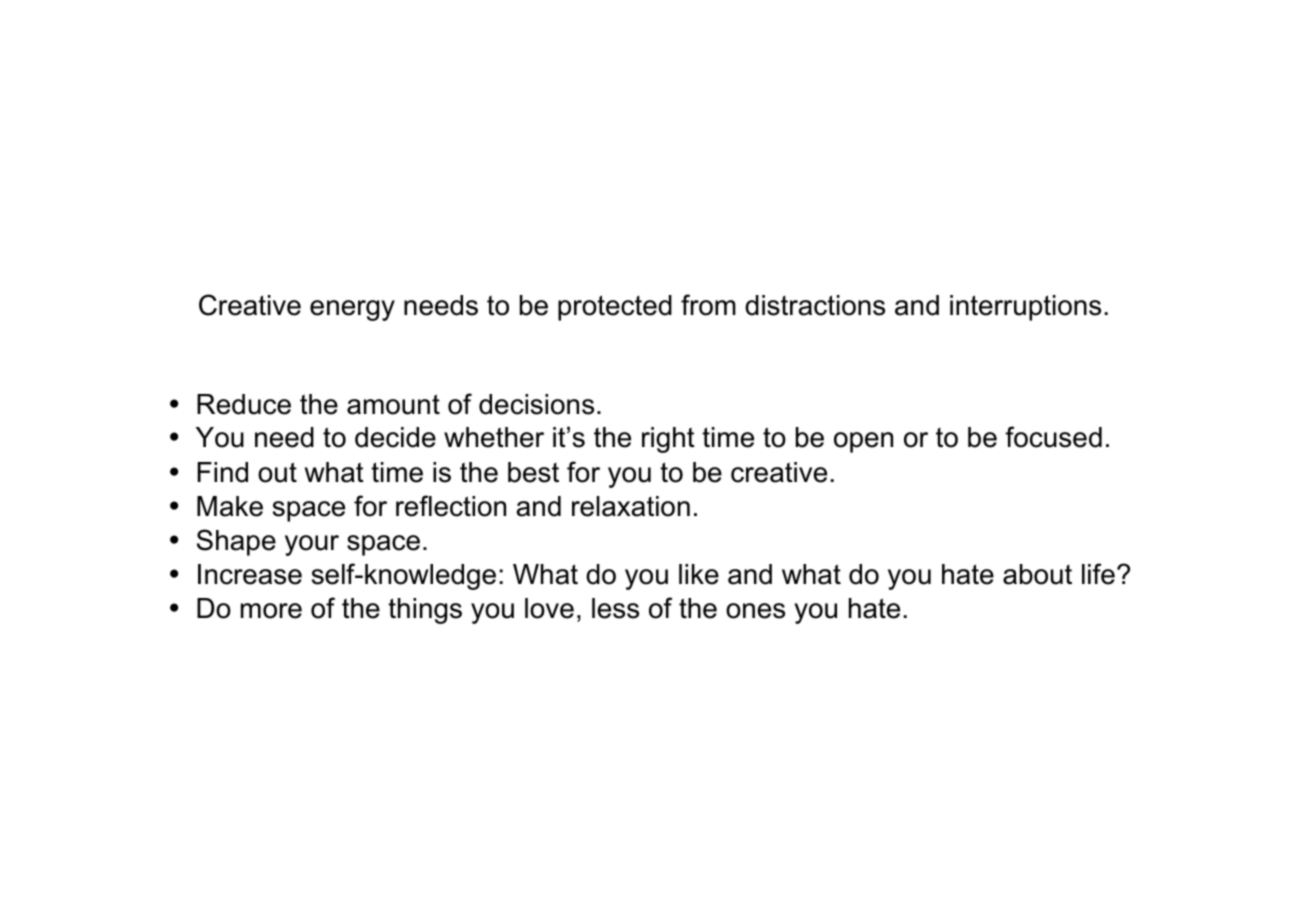  I want to click on Make, so click(230, 506).
